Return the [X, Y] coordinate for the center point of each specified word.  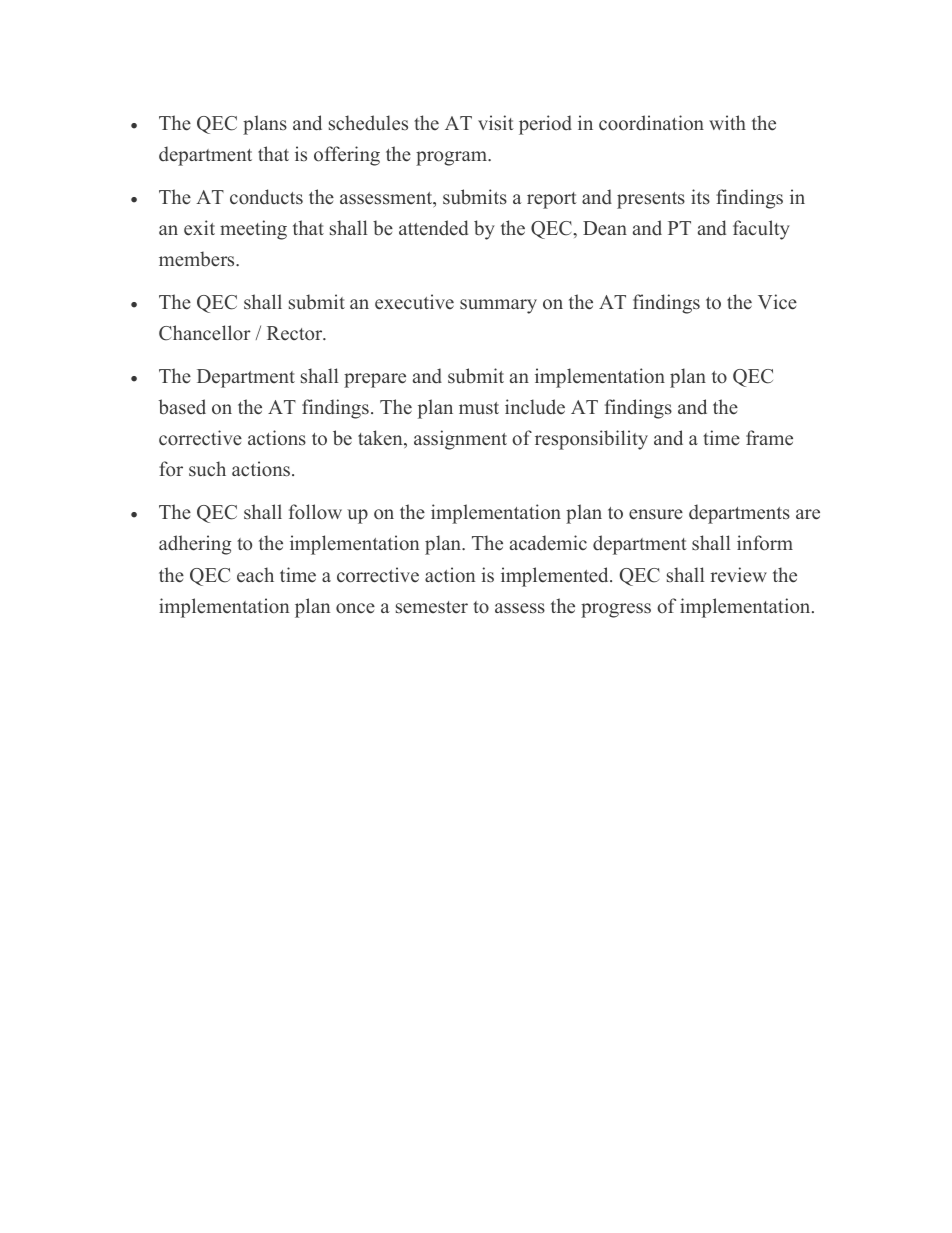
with [727, 122]
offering [347, 156]
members [198, 259]
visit [496, 123]
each [255, 575]
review [738, 575]
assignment [460, 440]
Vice [777, 302]
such [207, 469]
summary [498, 306]
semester [432, 607]
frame [769, 438]
